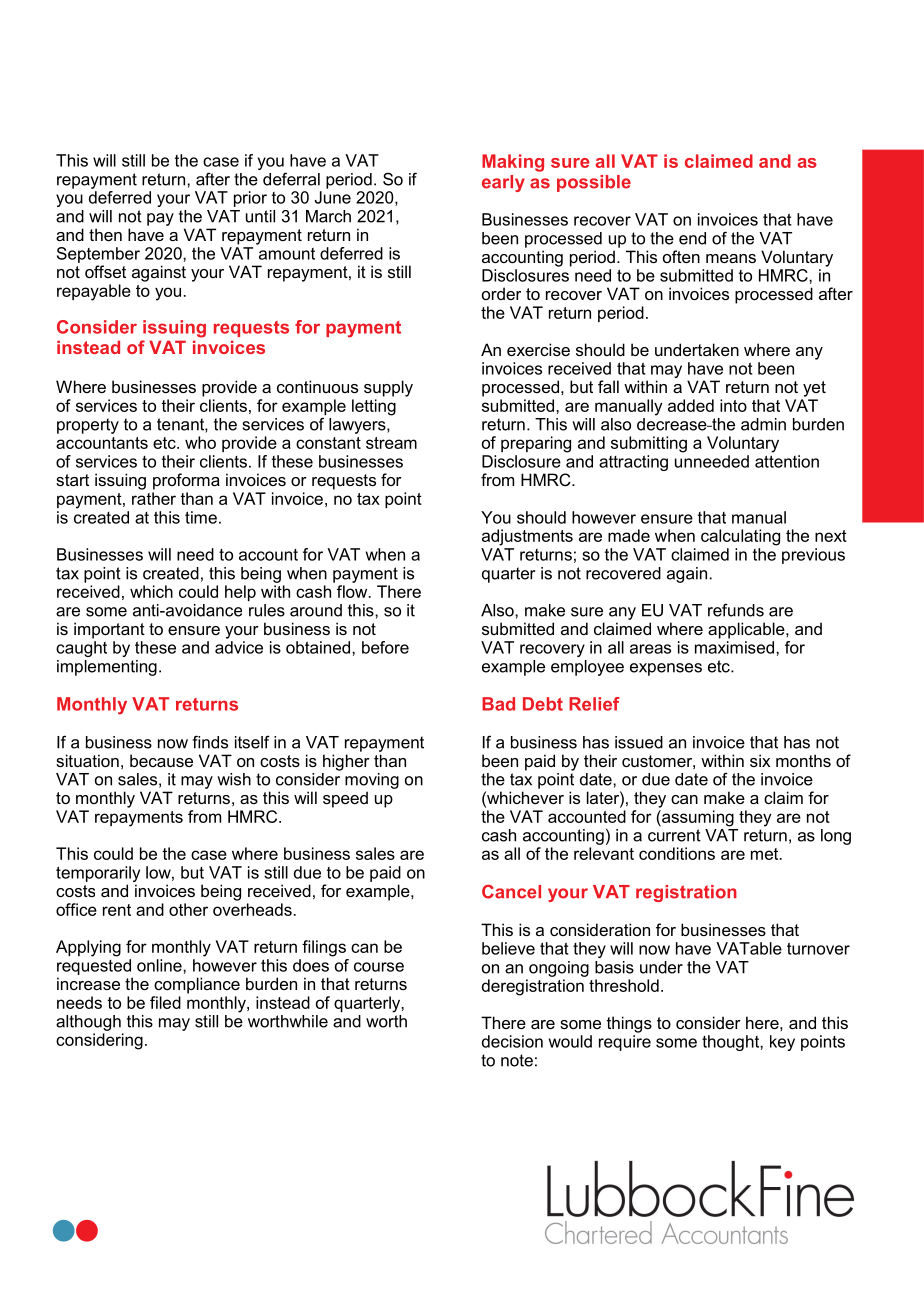 The width and height of the image is (924, 1308). What do you see at coordinates (388, 388) in the image?
I see `supply` at bounding box center [388, 388].
